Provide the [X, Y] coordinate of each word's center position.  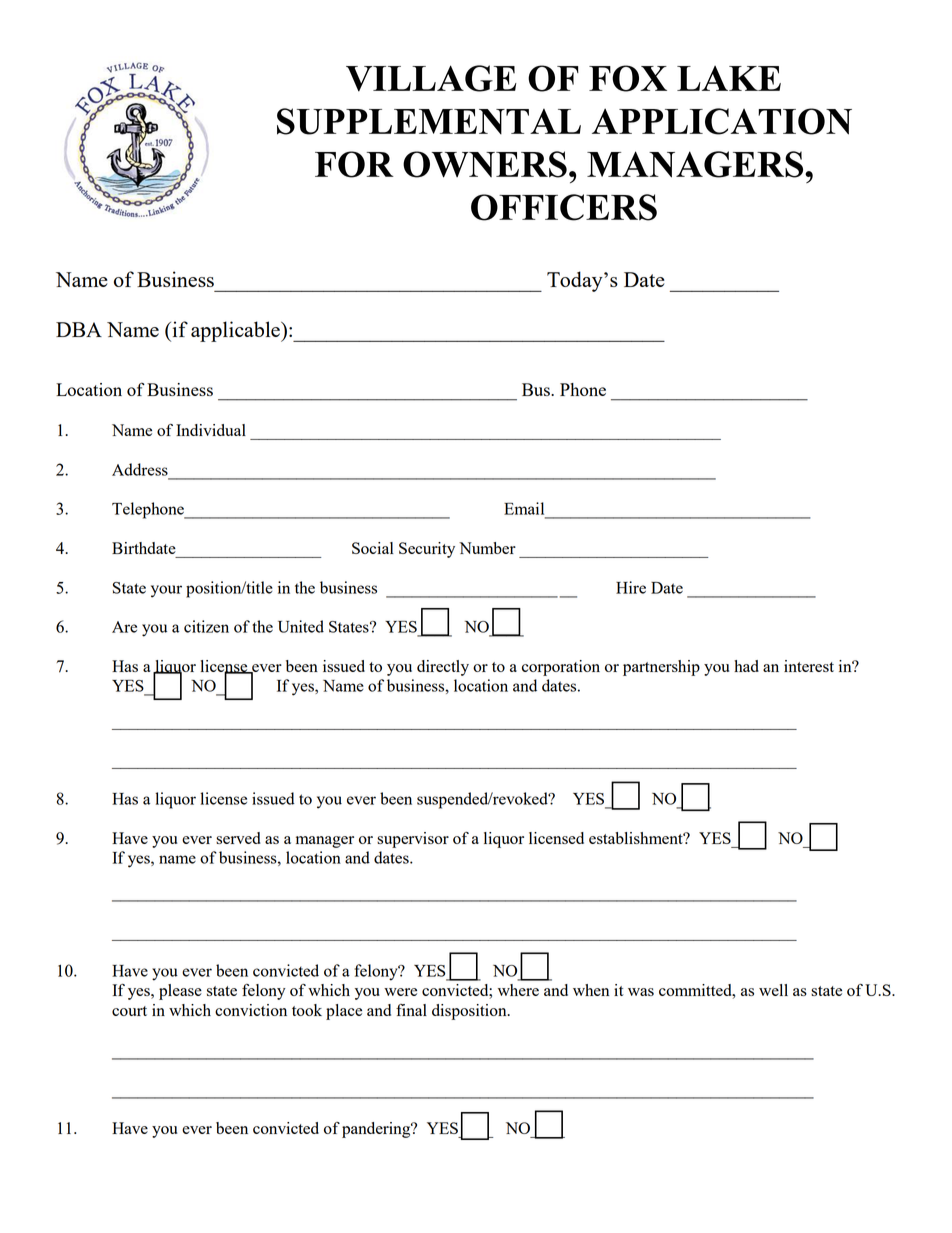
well [773, 990]
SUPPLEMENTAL [429, 121]
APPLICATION [722, 121]
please [180, 992]
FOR [354, 164]
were [400, 992]
